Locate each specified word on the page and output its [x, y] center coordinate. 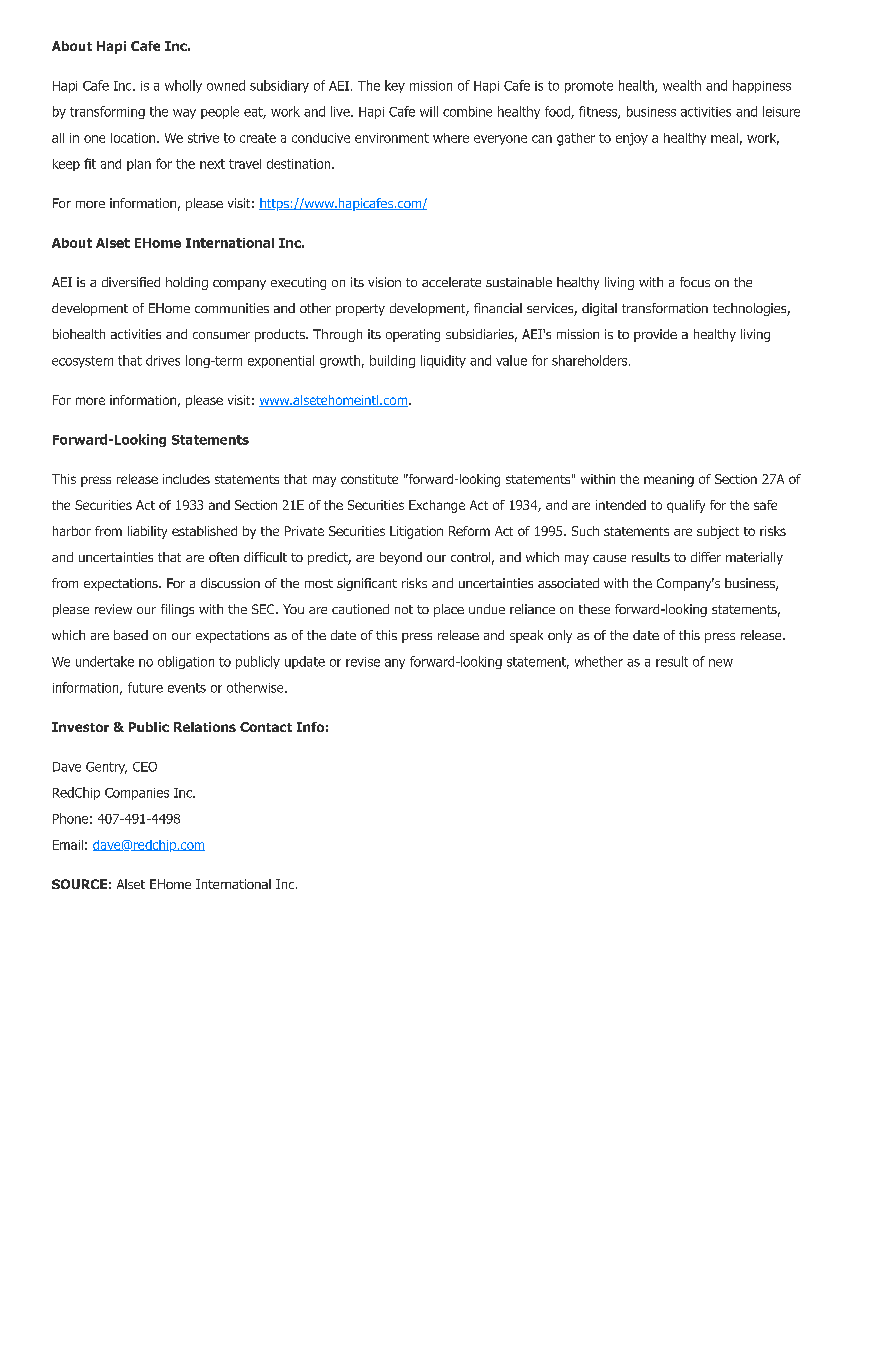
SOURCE [79, 884]
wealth [682, 85]
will [429, 111]
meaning [669, 480]
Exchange [437, 506]
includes [186, 479]
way [184, 114]
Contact [266, 727]
